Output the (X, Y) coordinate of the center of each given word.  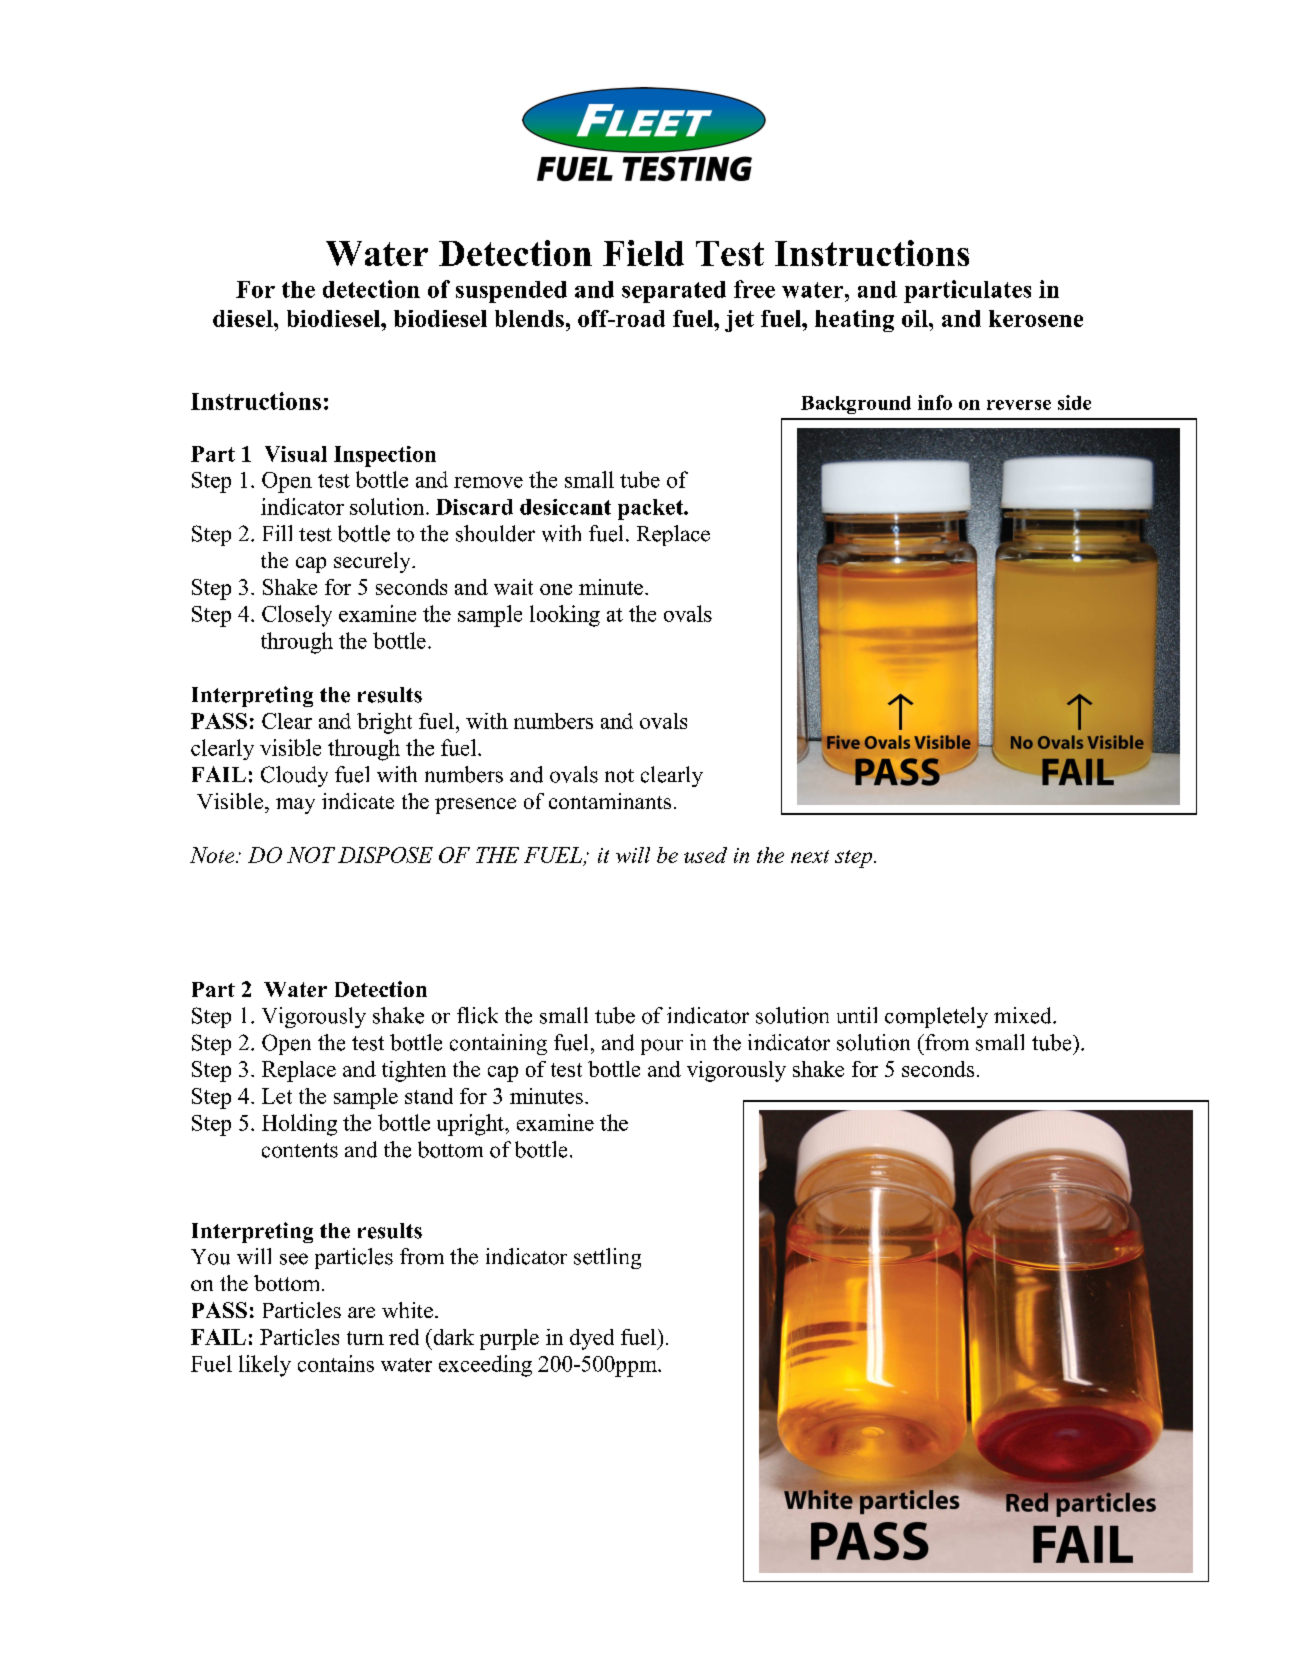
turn (365, 1338)
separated (674, 292)
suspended (511, 292)
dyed (592, 1339)
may (295, 806)
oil (916, 318)
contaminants (610, 801)
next (810, 856)
